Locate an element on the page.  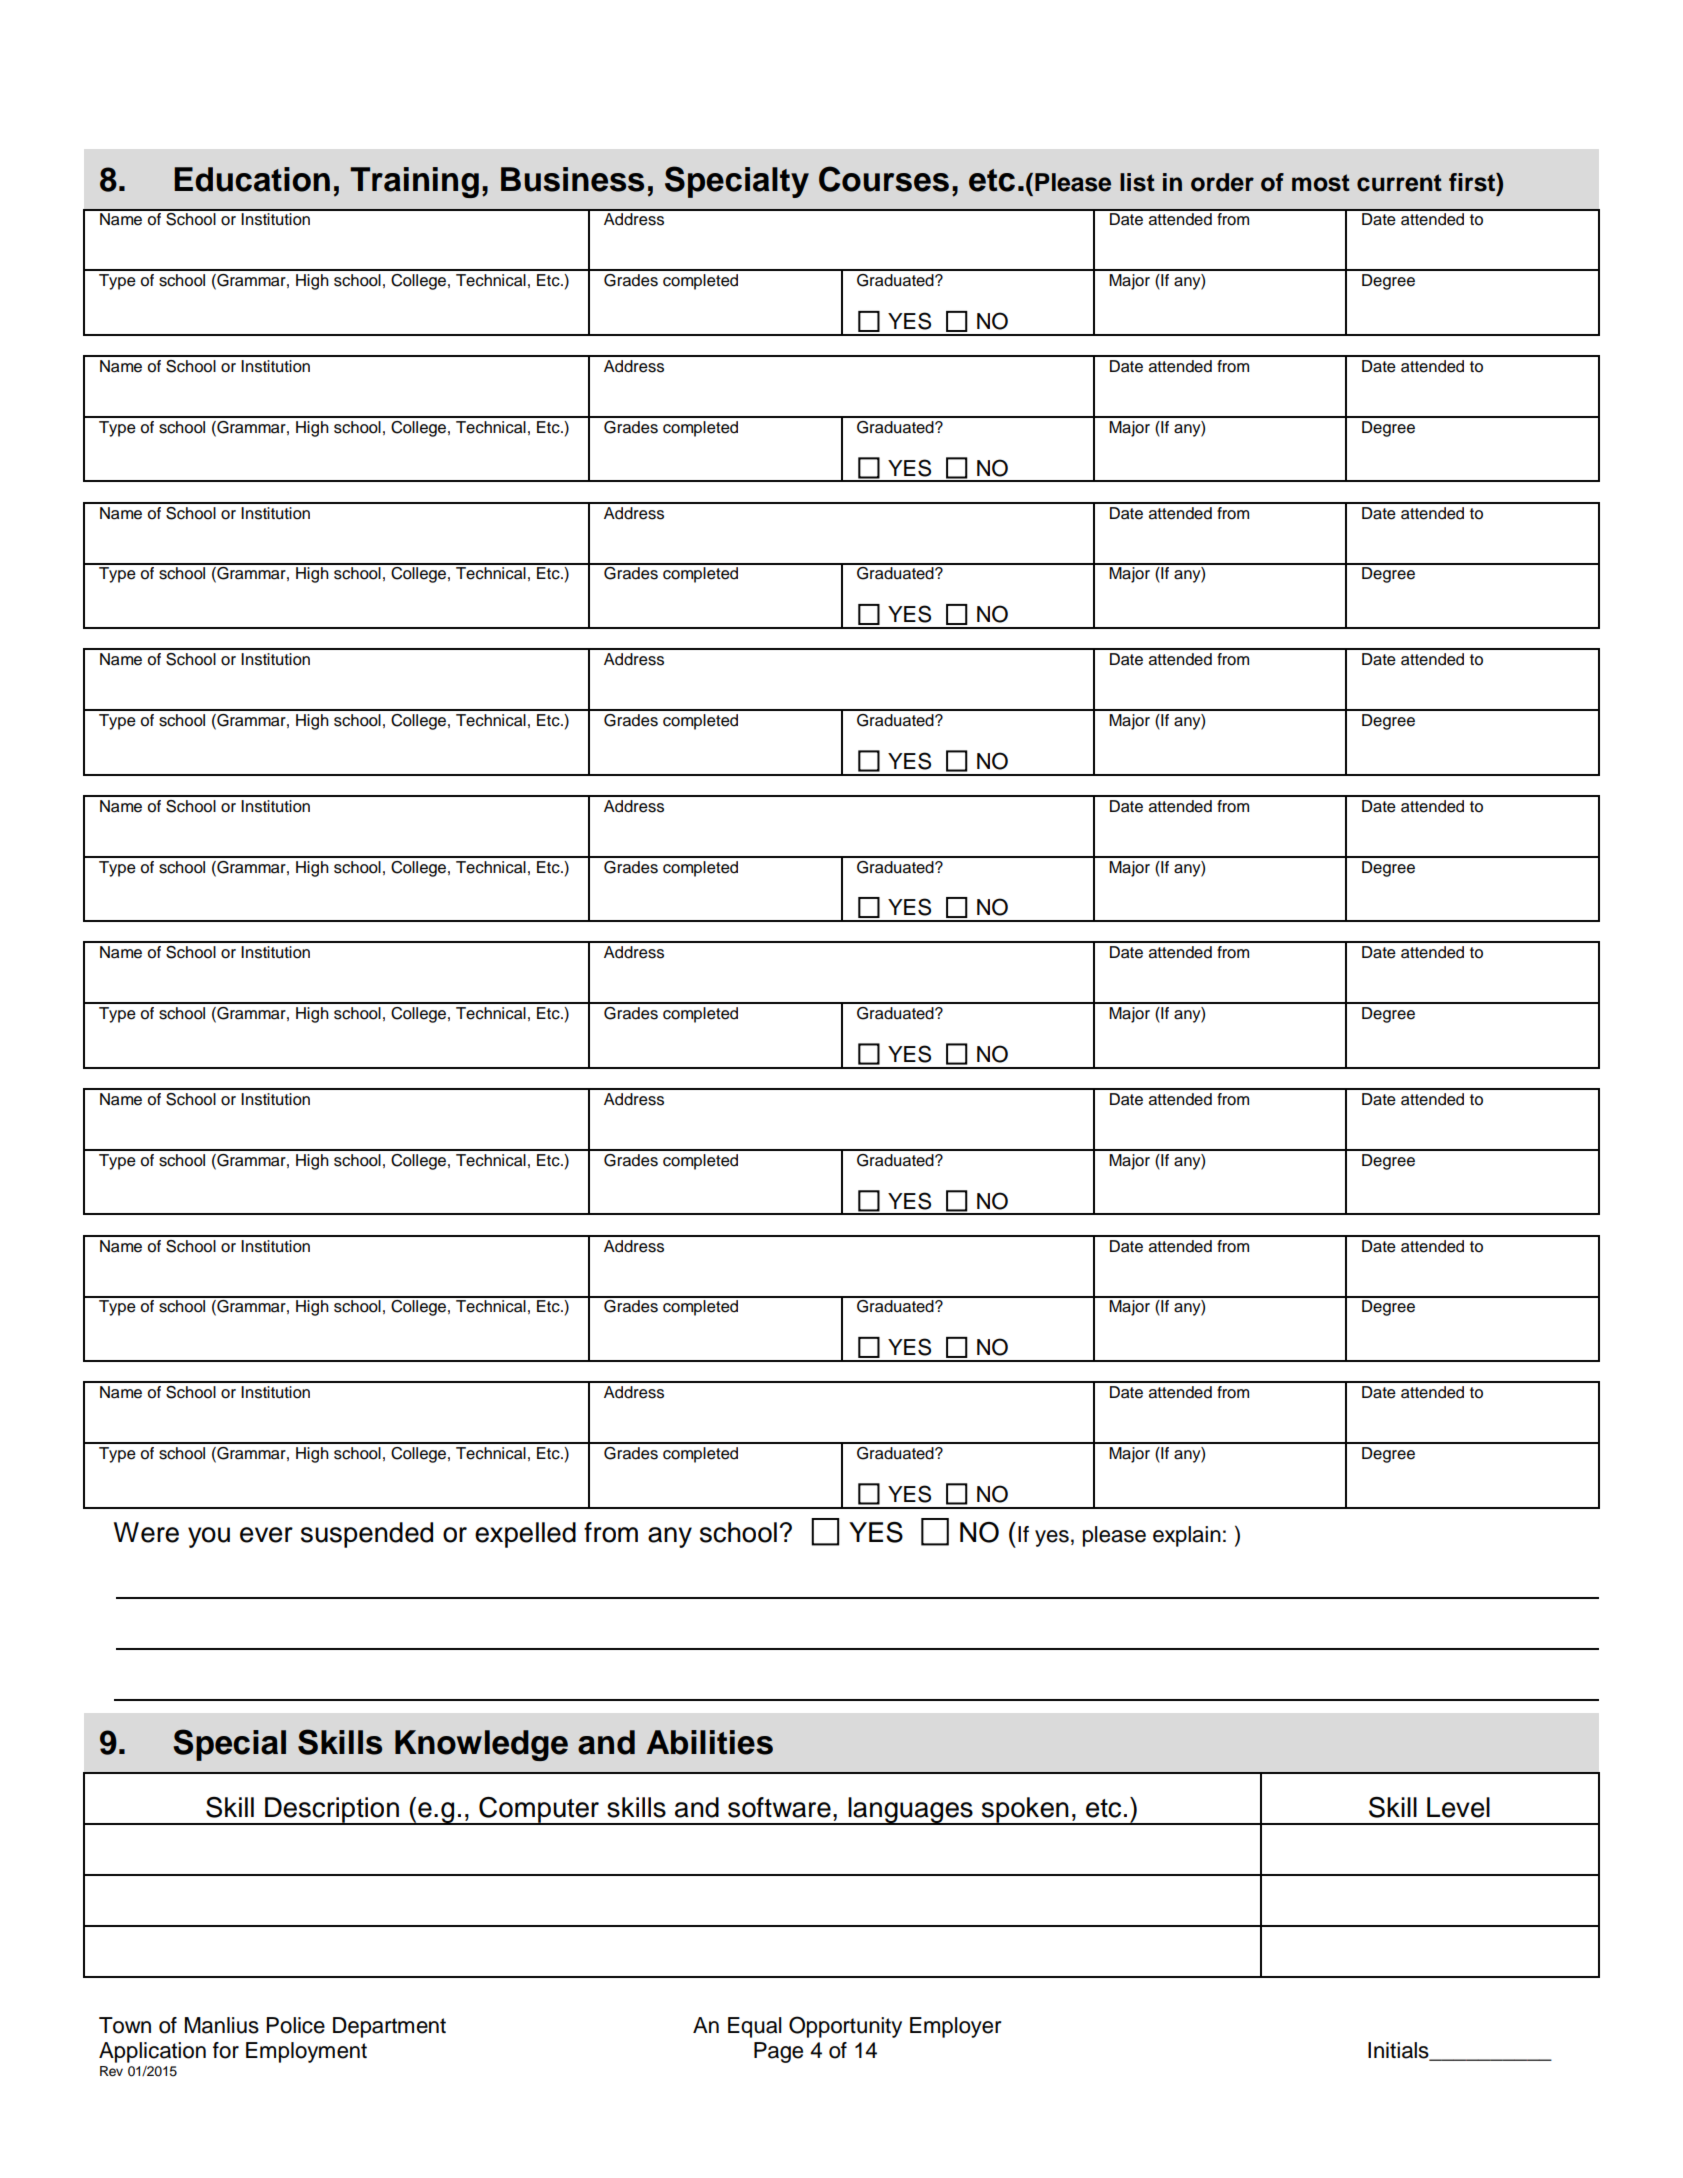
Level is located at coordinates (1458, 1807).
